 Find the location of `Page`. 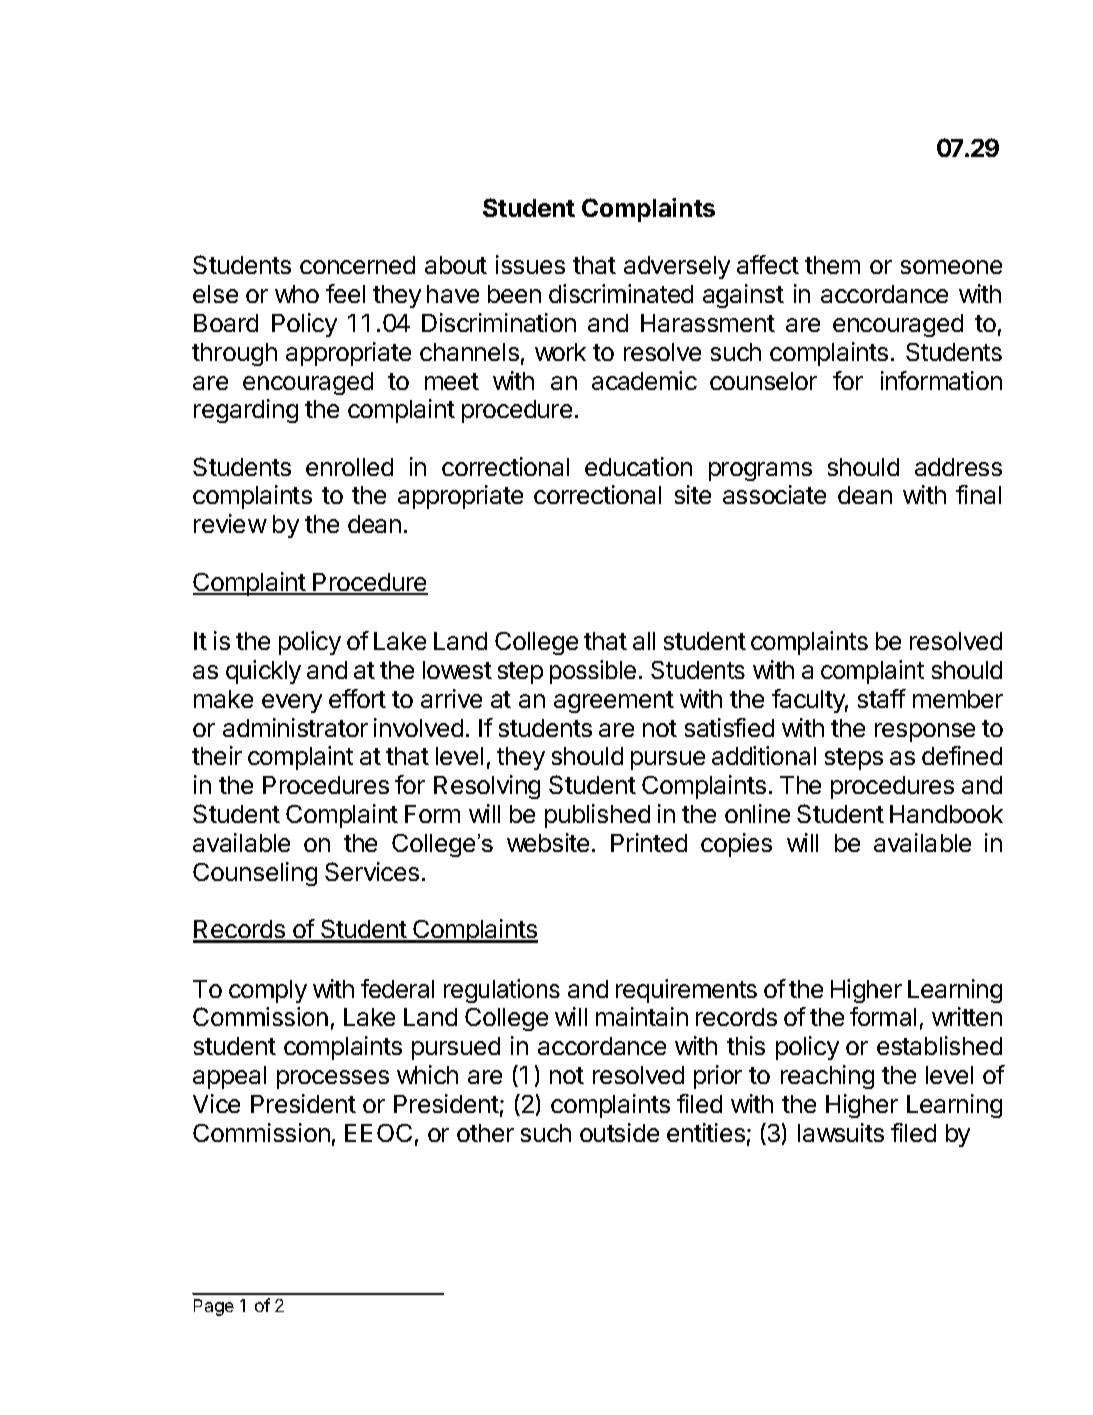

Page is located at coordinates (214, 1307).
